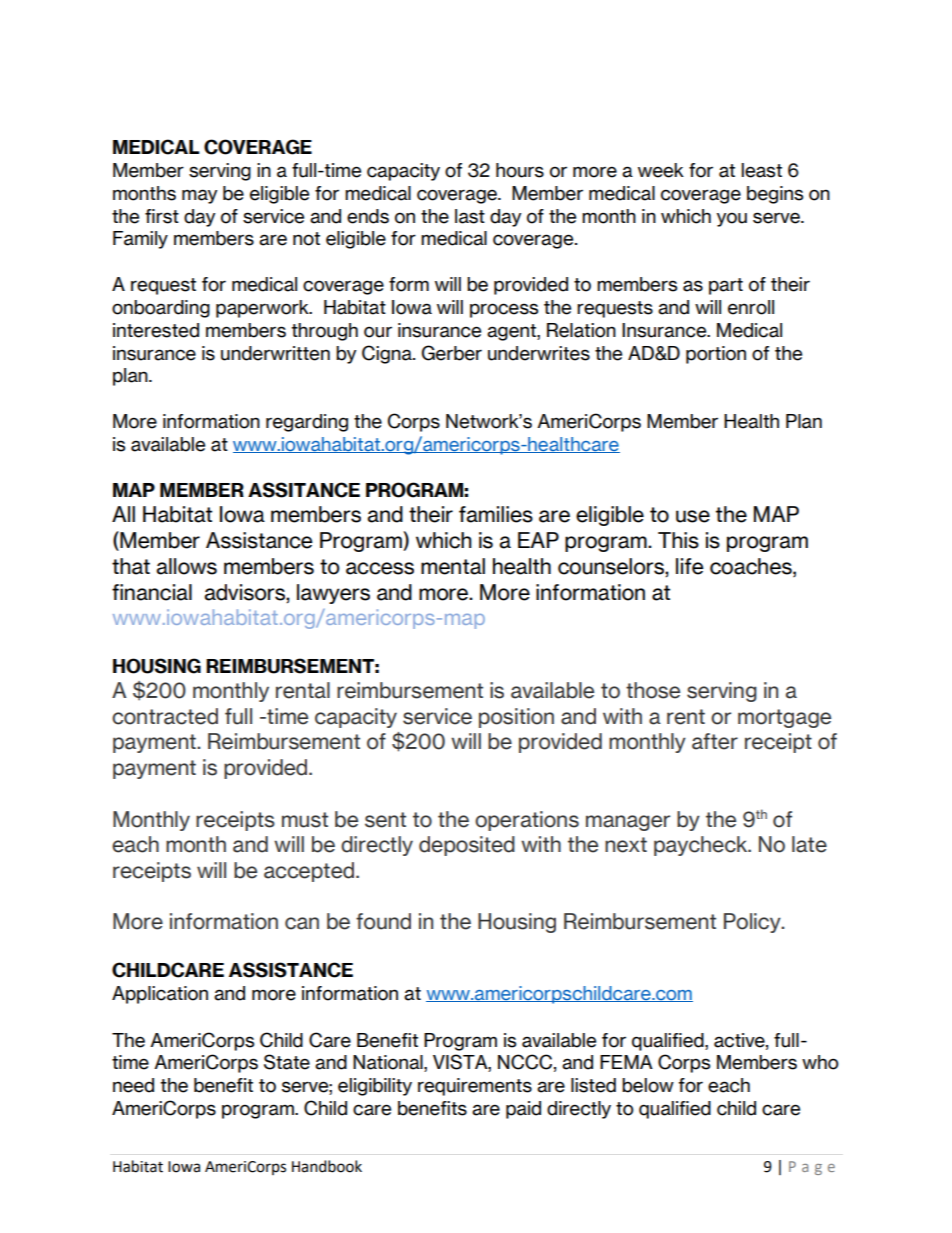 The height and width of the screenshot is (1233, 952). Describe the element at coordinates (753, 923) in the screenshot. I see `Policy` at that location.
